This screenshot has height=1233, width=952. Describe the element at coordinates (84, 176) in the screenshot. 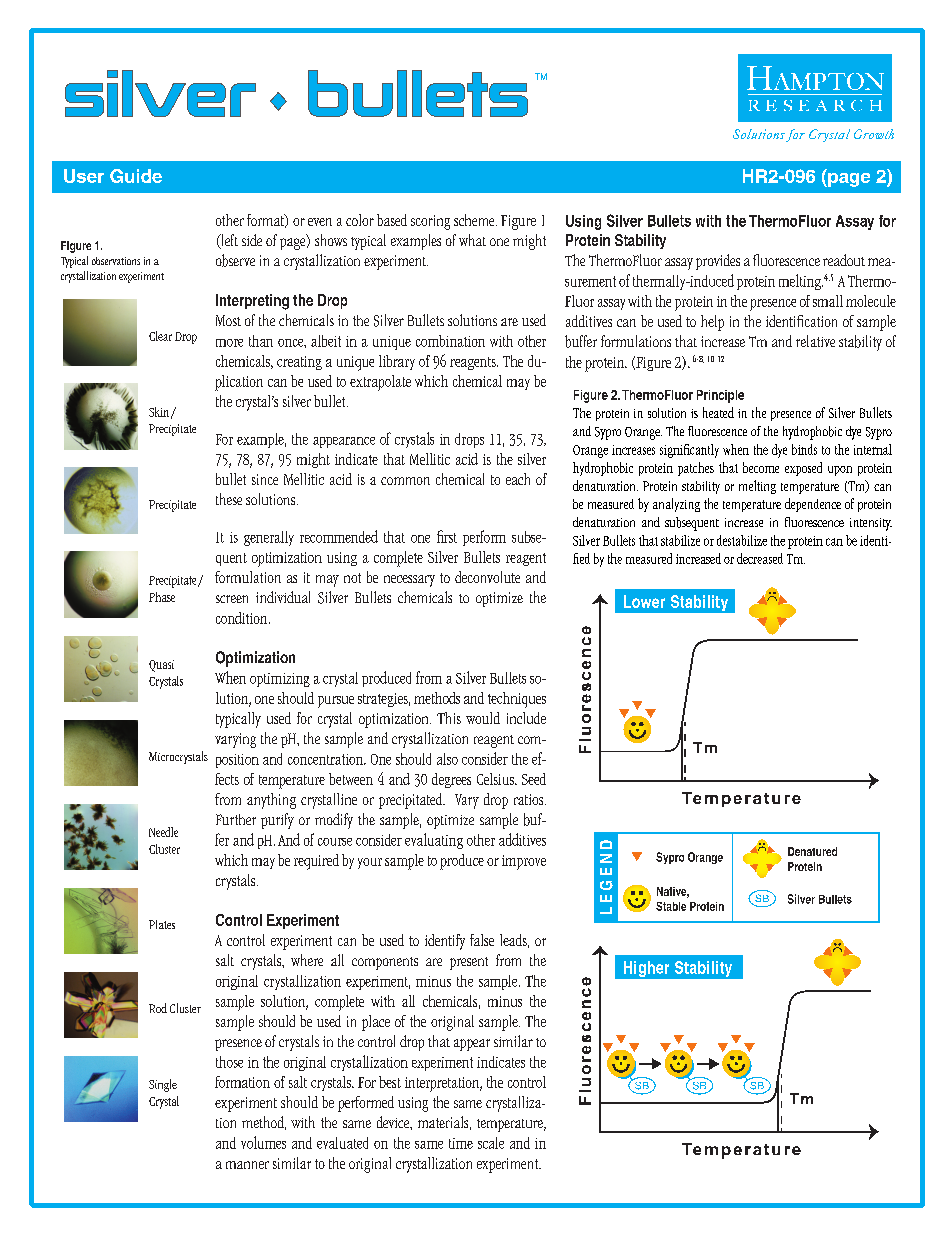

I see `User` at that location.
